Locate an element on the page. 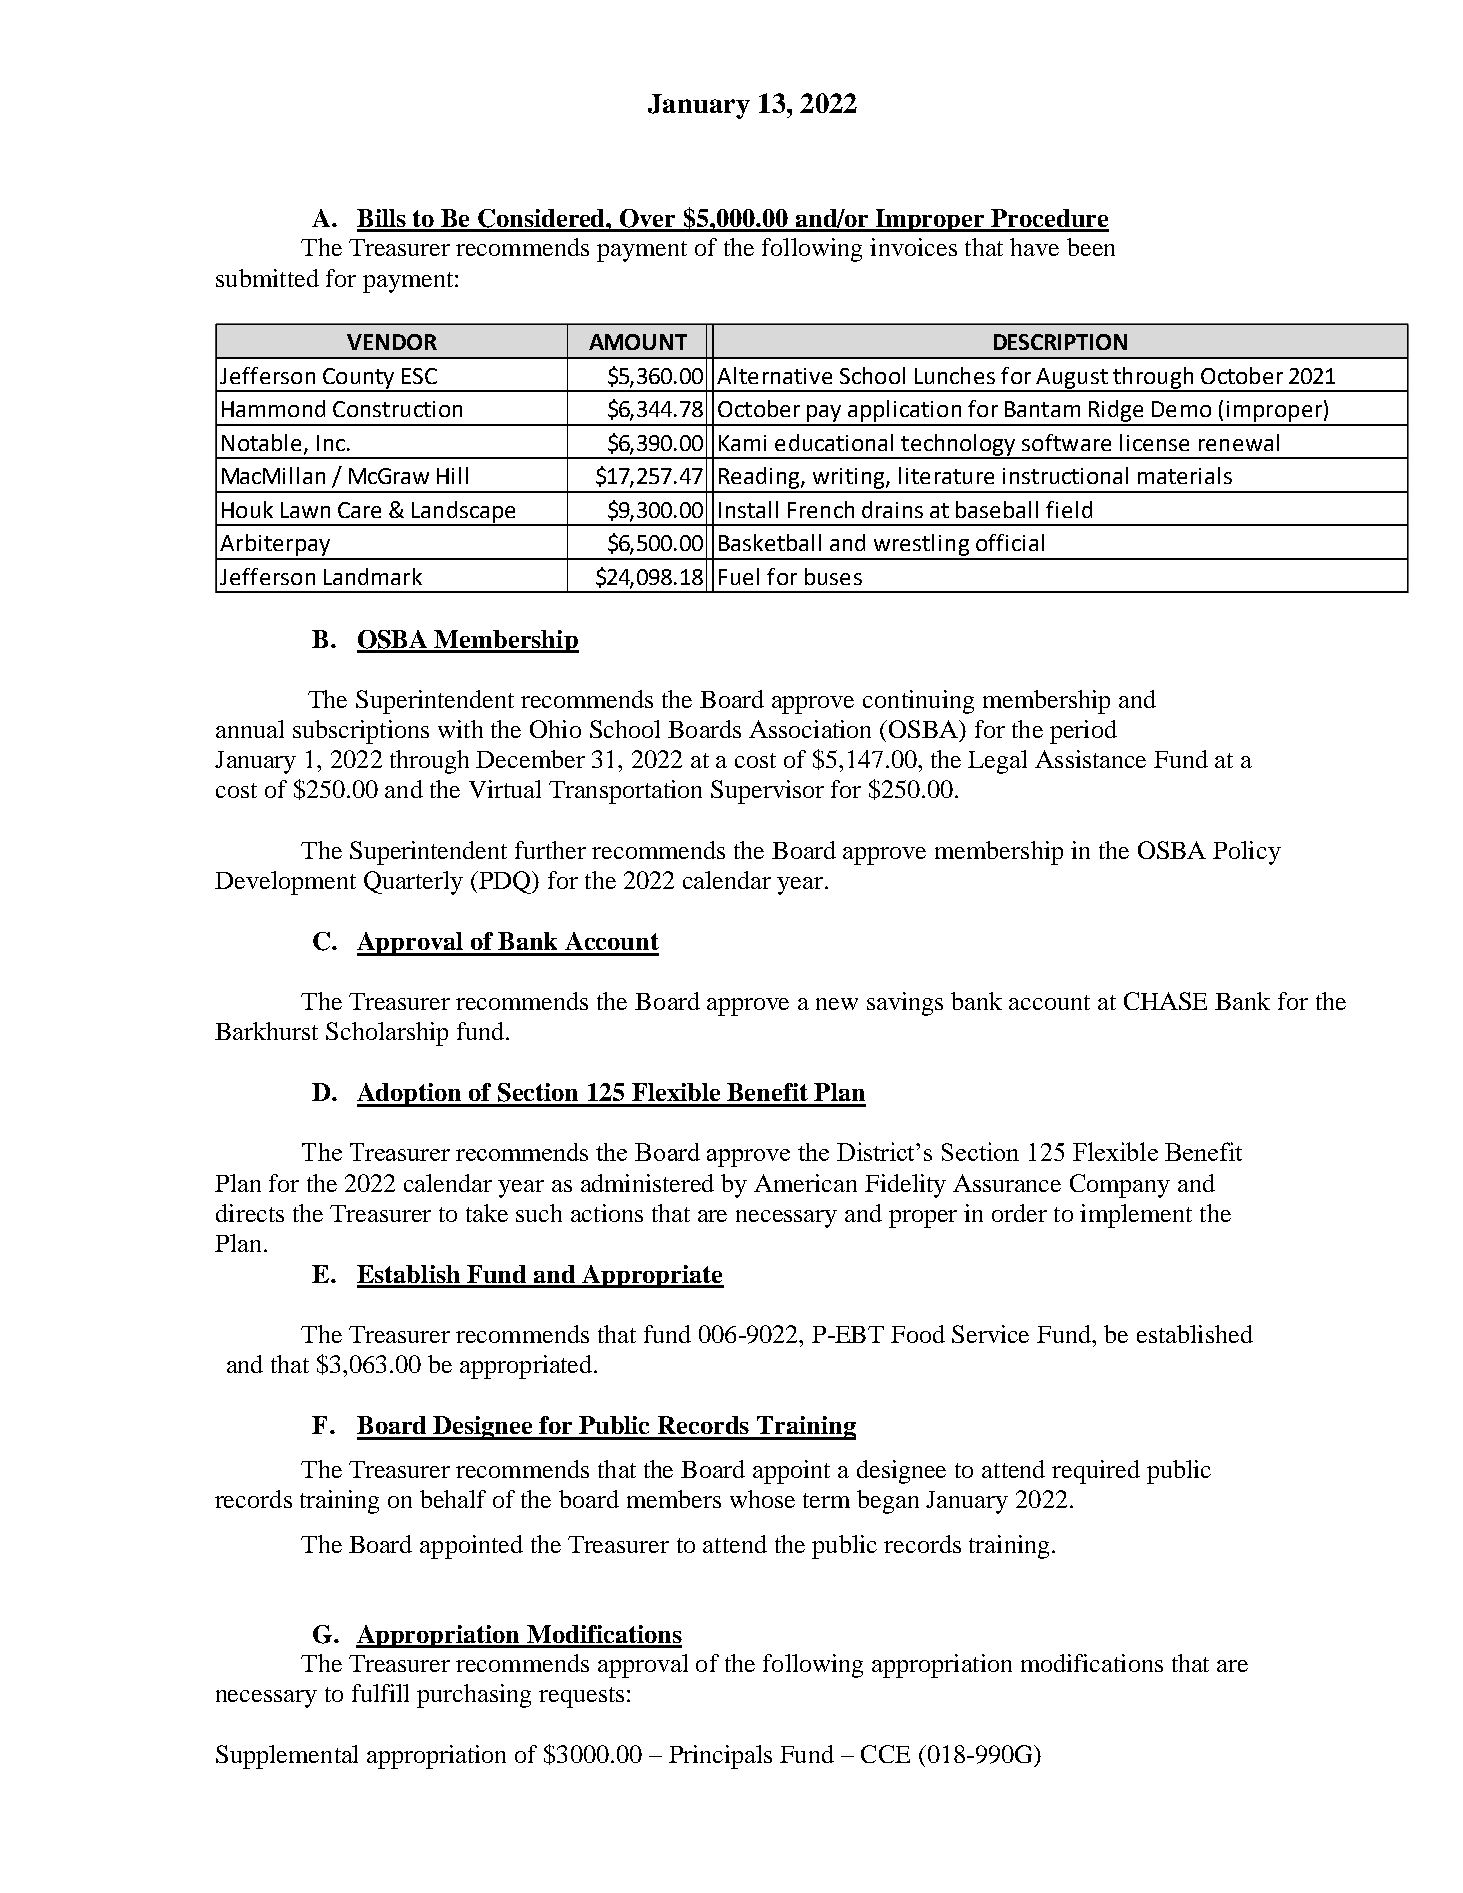 The image size is (1463, 1893). VENDOR is located at coordinates (392, 342).
